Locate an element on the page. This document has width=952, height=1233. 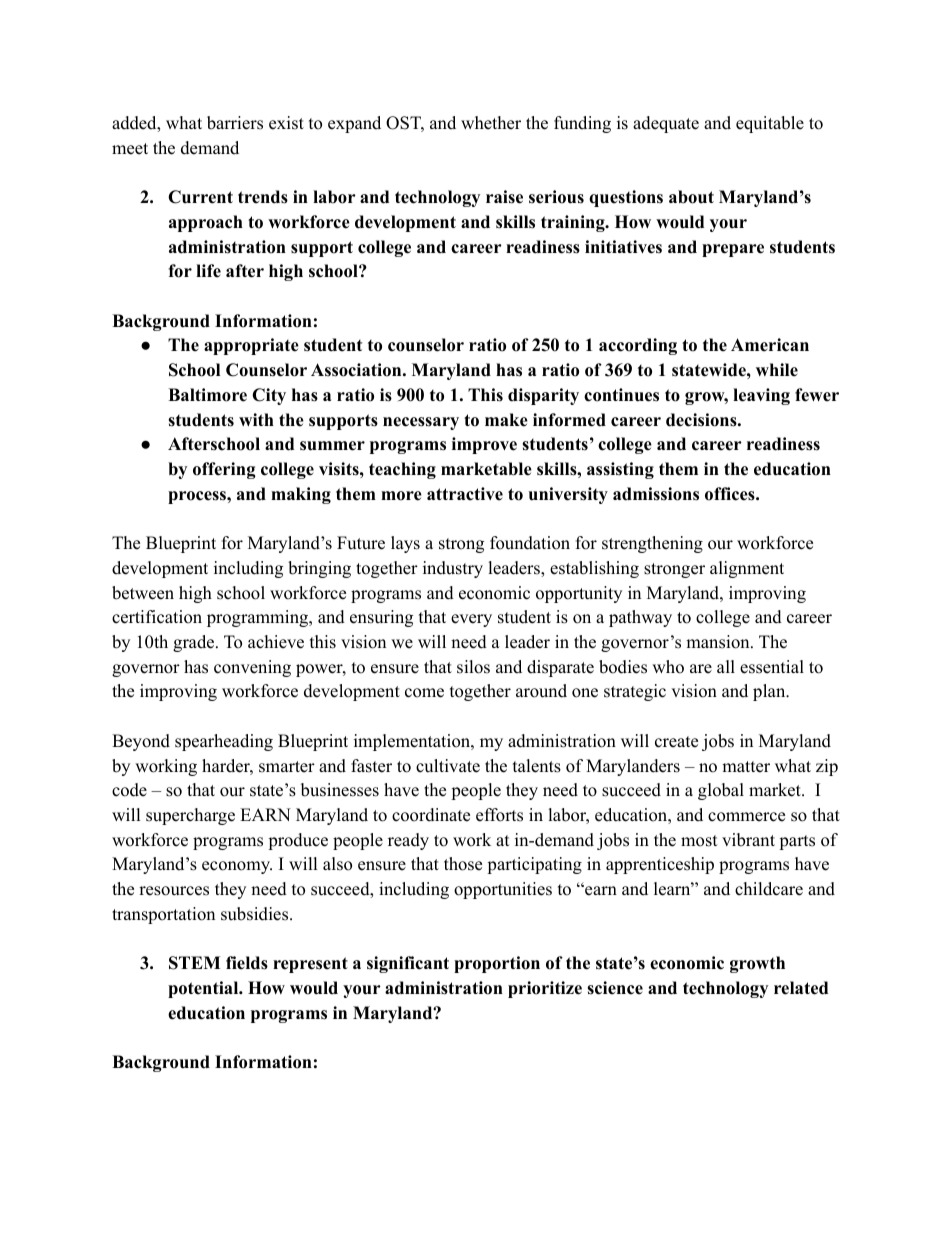
grade is located at coordinates (195, 643).
